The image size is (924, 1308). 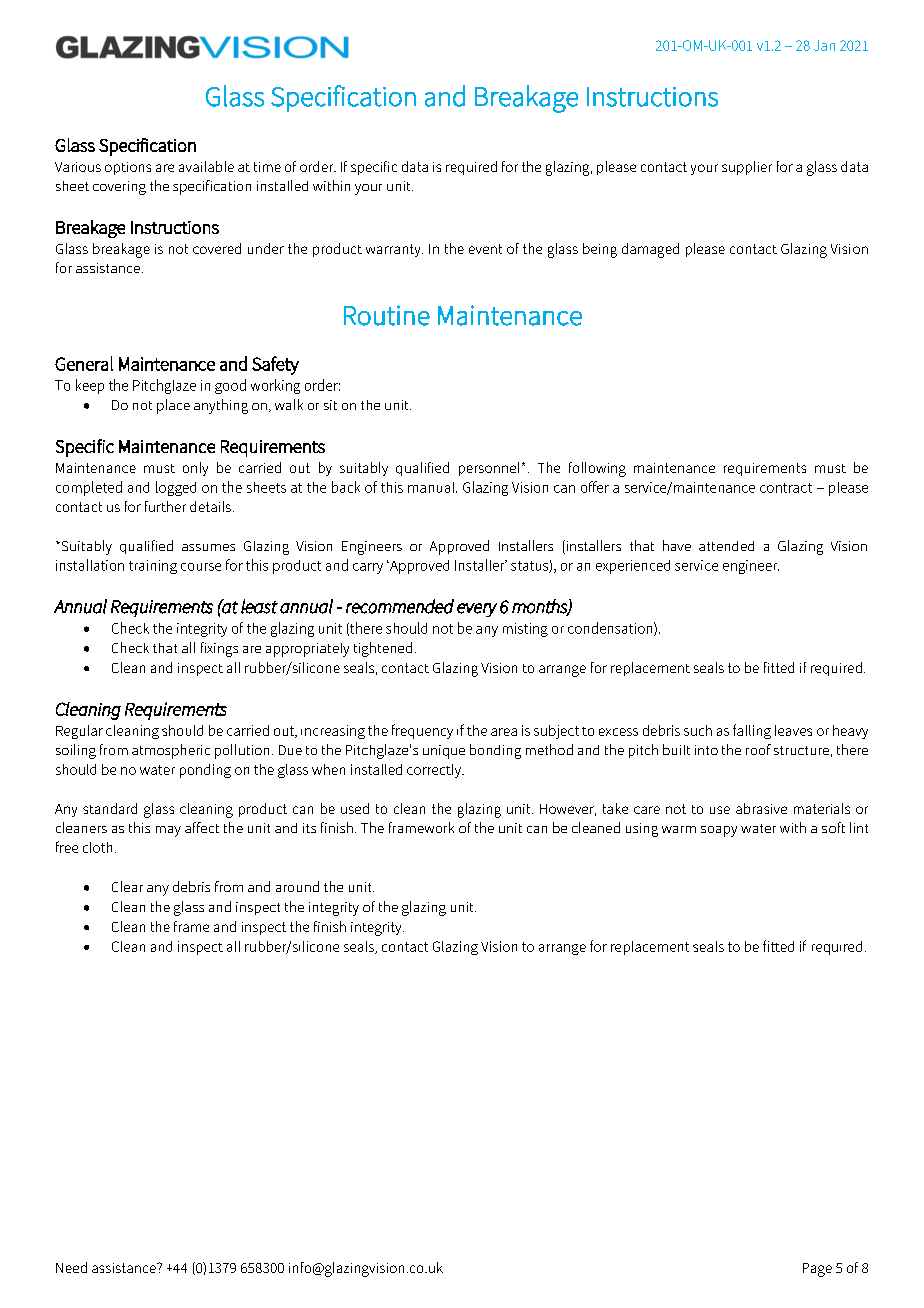 I want to click on good, so click(x=230, y=386).
